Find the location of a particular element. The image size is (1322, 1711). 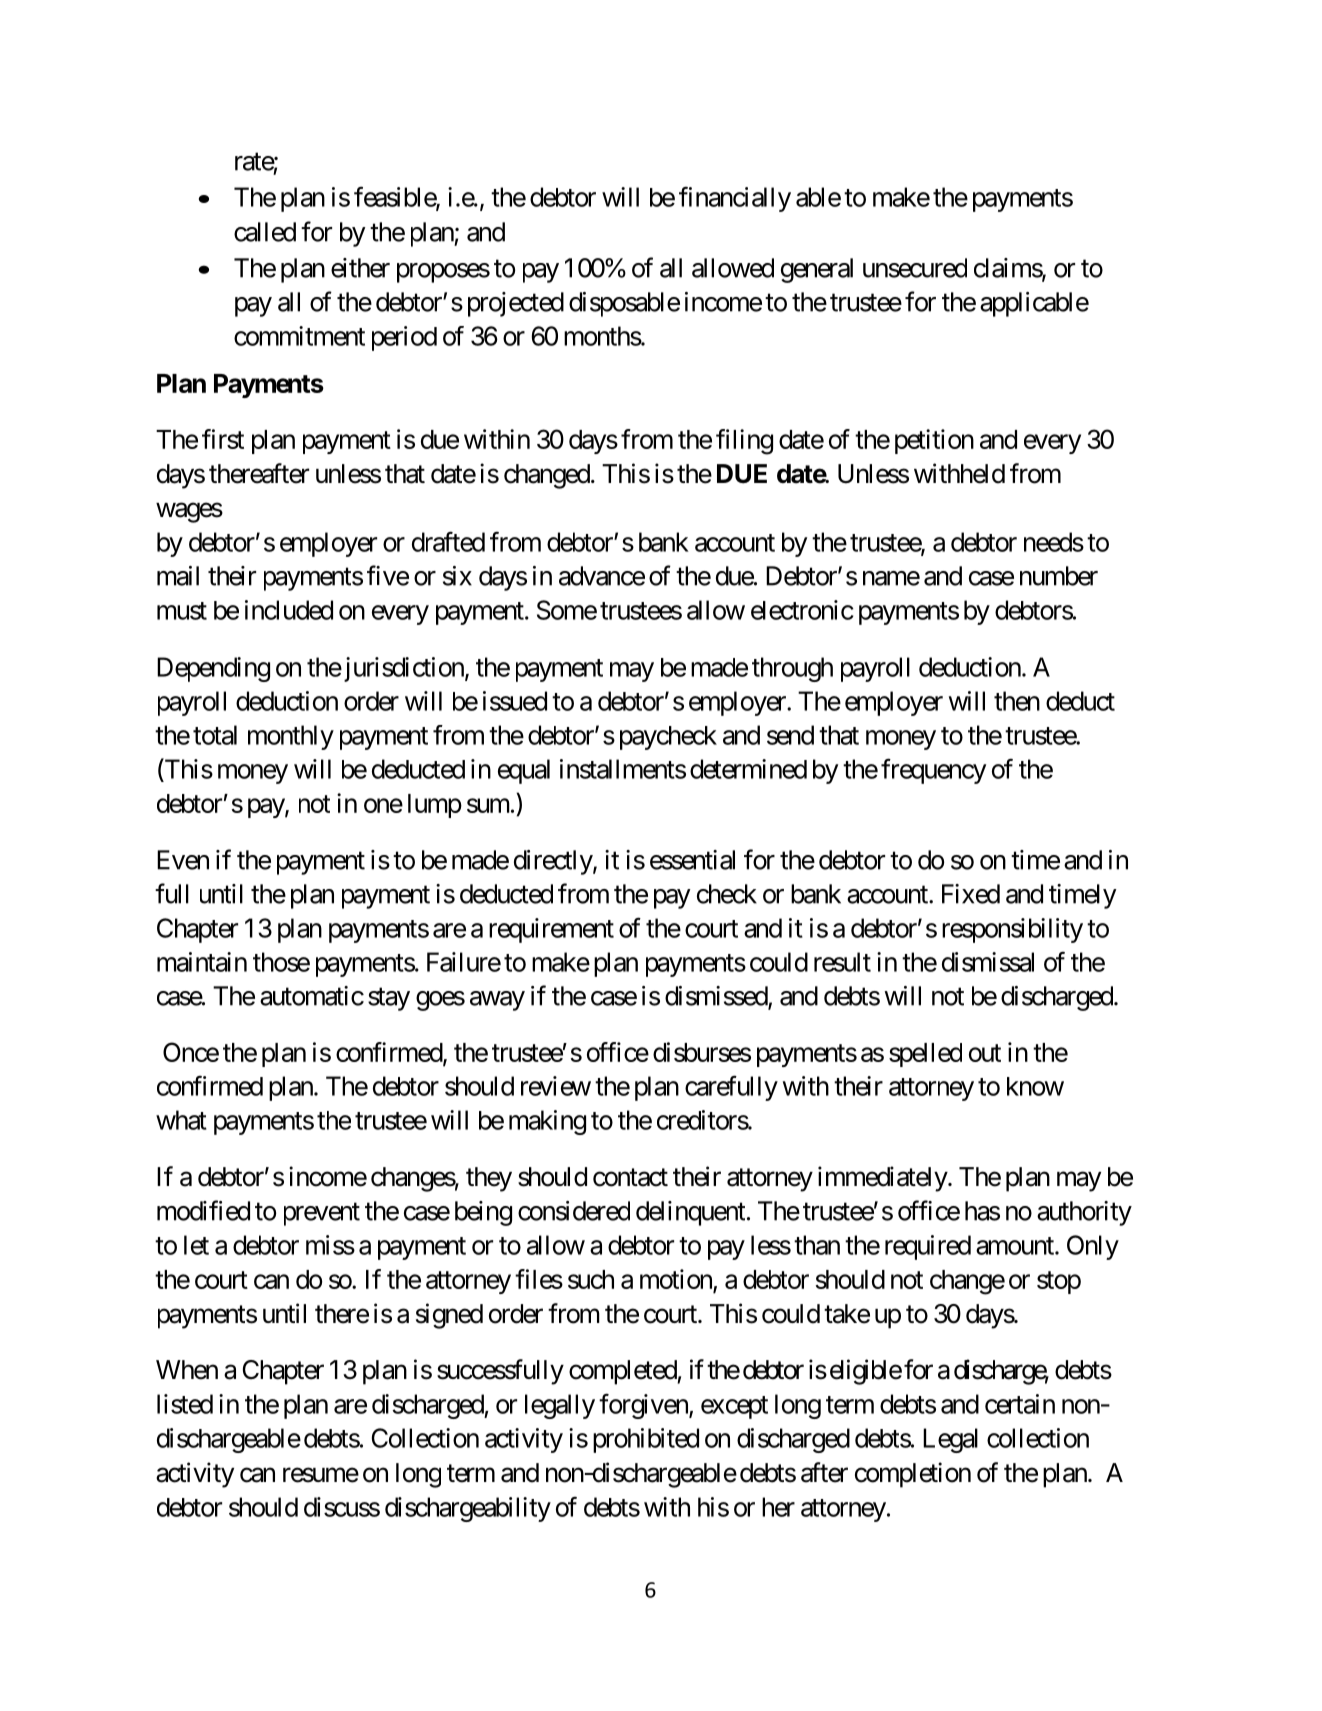

issued is located at coordinates (515, 701).
